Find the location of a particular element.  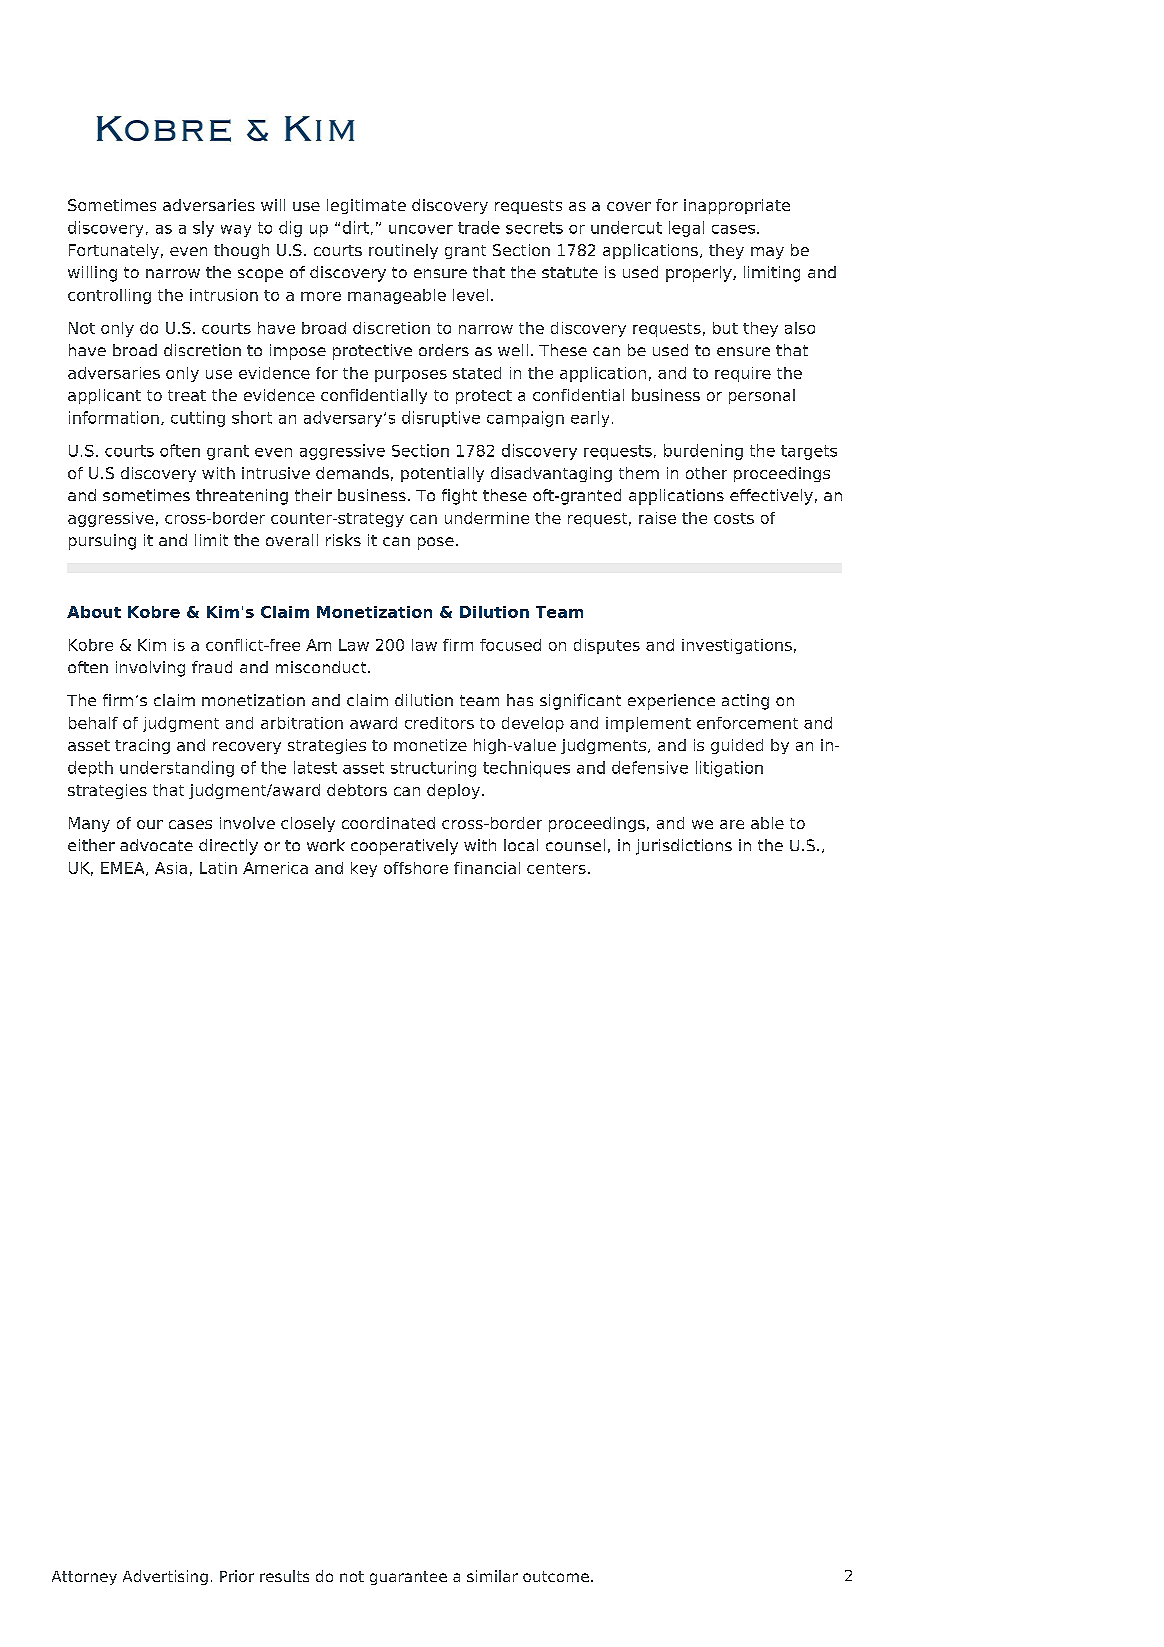

sly is located at coordinates (203, 229).
